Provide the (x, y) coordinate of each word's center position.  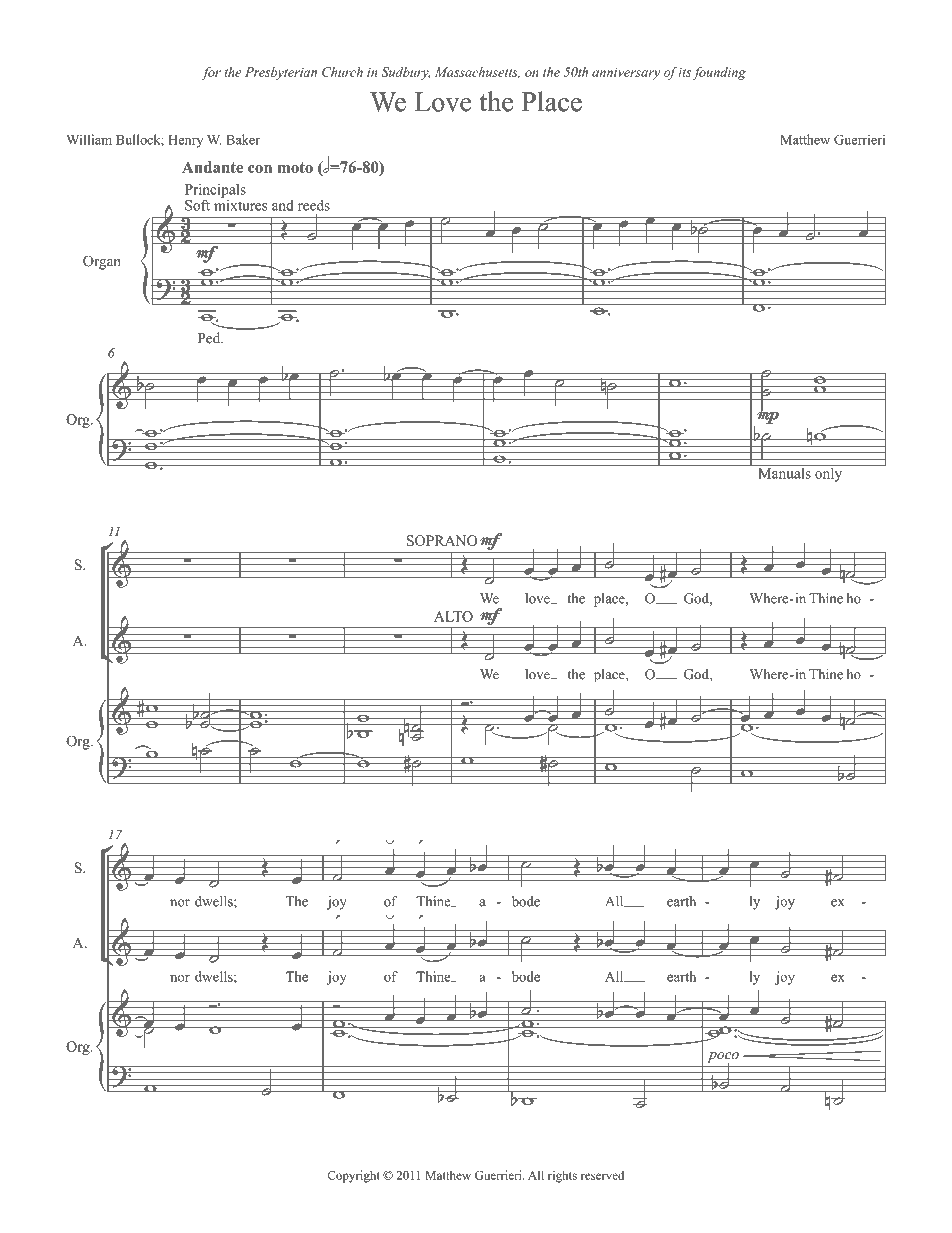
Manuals (784, 472)
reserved (602, 1175)
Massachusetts (477, 72)
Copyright (353, 1176)
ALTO (453, 616)
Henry (185, 141)
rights (562, 1176)
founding (719, 73)
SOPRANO (442, 540)
